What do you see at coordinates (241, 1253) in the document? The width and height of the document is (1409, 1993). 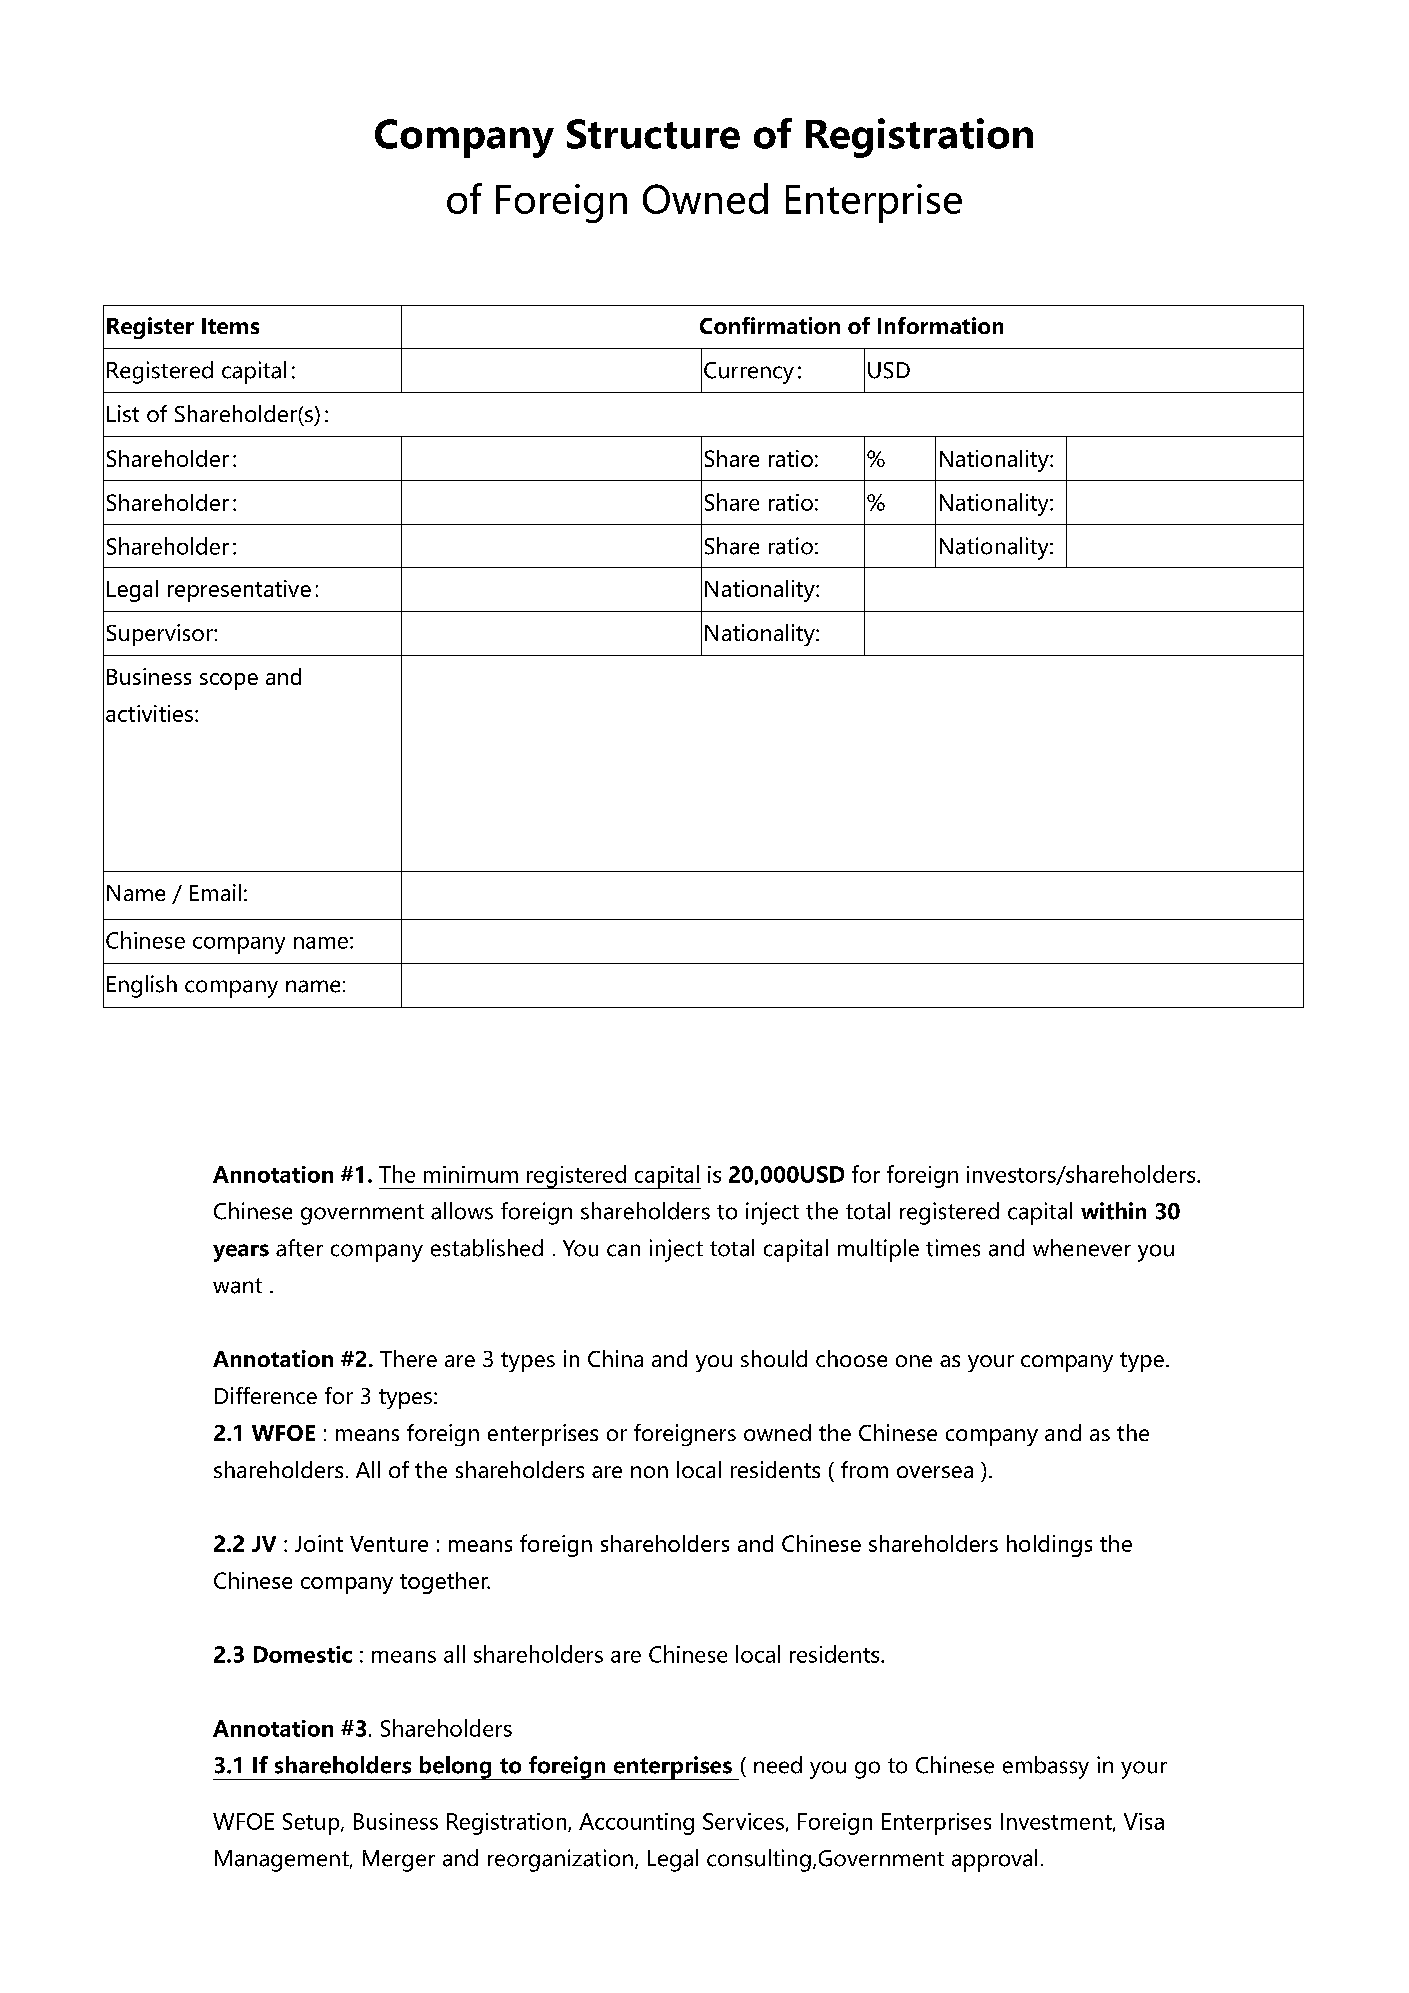 I see `years` at bounding box center [241, 1253].
